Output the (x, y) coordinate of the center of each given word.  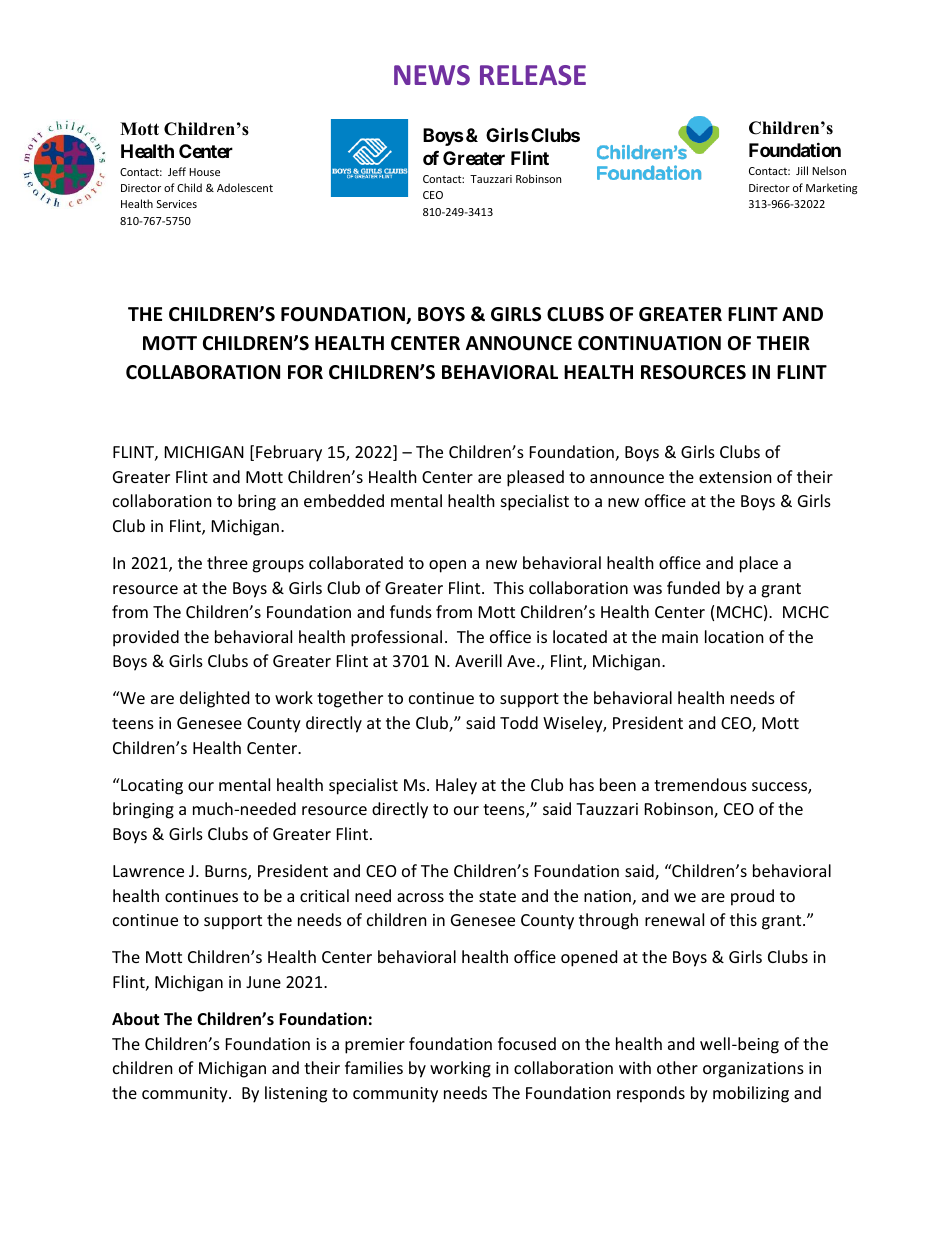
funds (411, 611)
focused (527, 1043)
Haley (456, 786)
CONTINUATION (649, 343)
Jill (802, 170)
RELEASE (533, 75)
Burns (227, 872)
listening (296, 1094)
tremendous (700, 784)
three (227, 562)
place (759, 564)
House (204, 172)
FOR (305, 372)
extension (735, 477)
